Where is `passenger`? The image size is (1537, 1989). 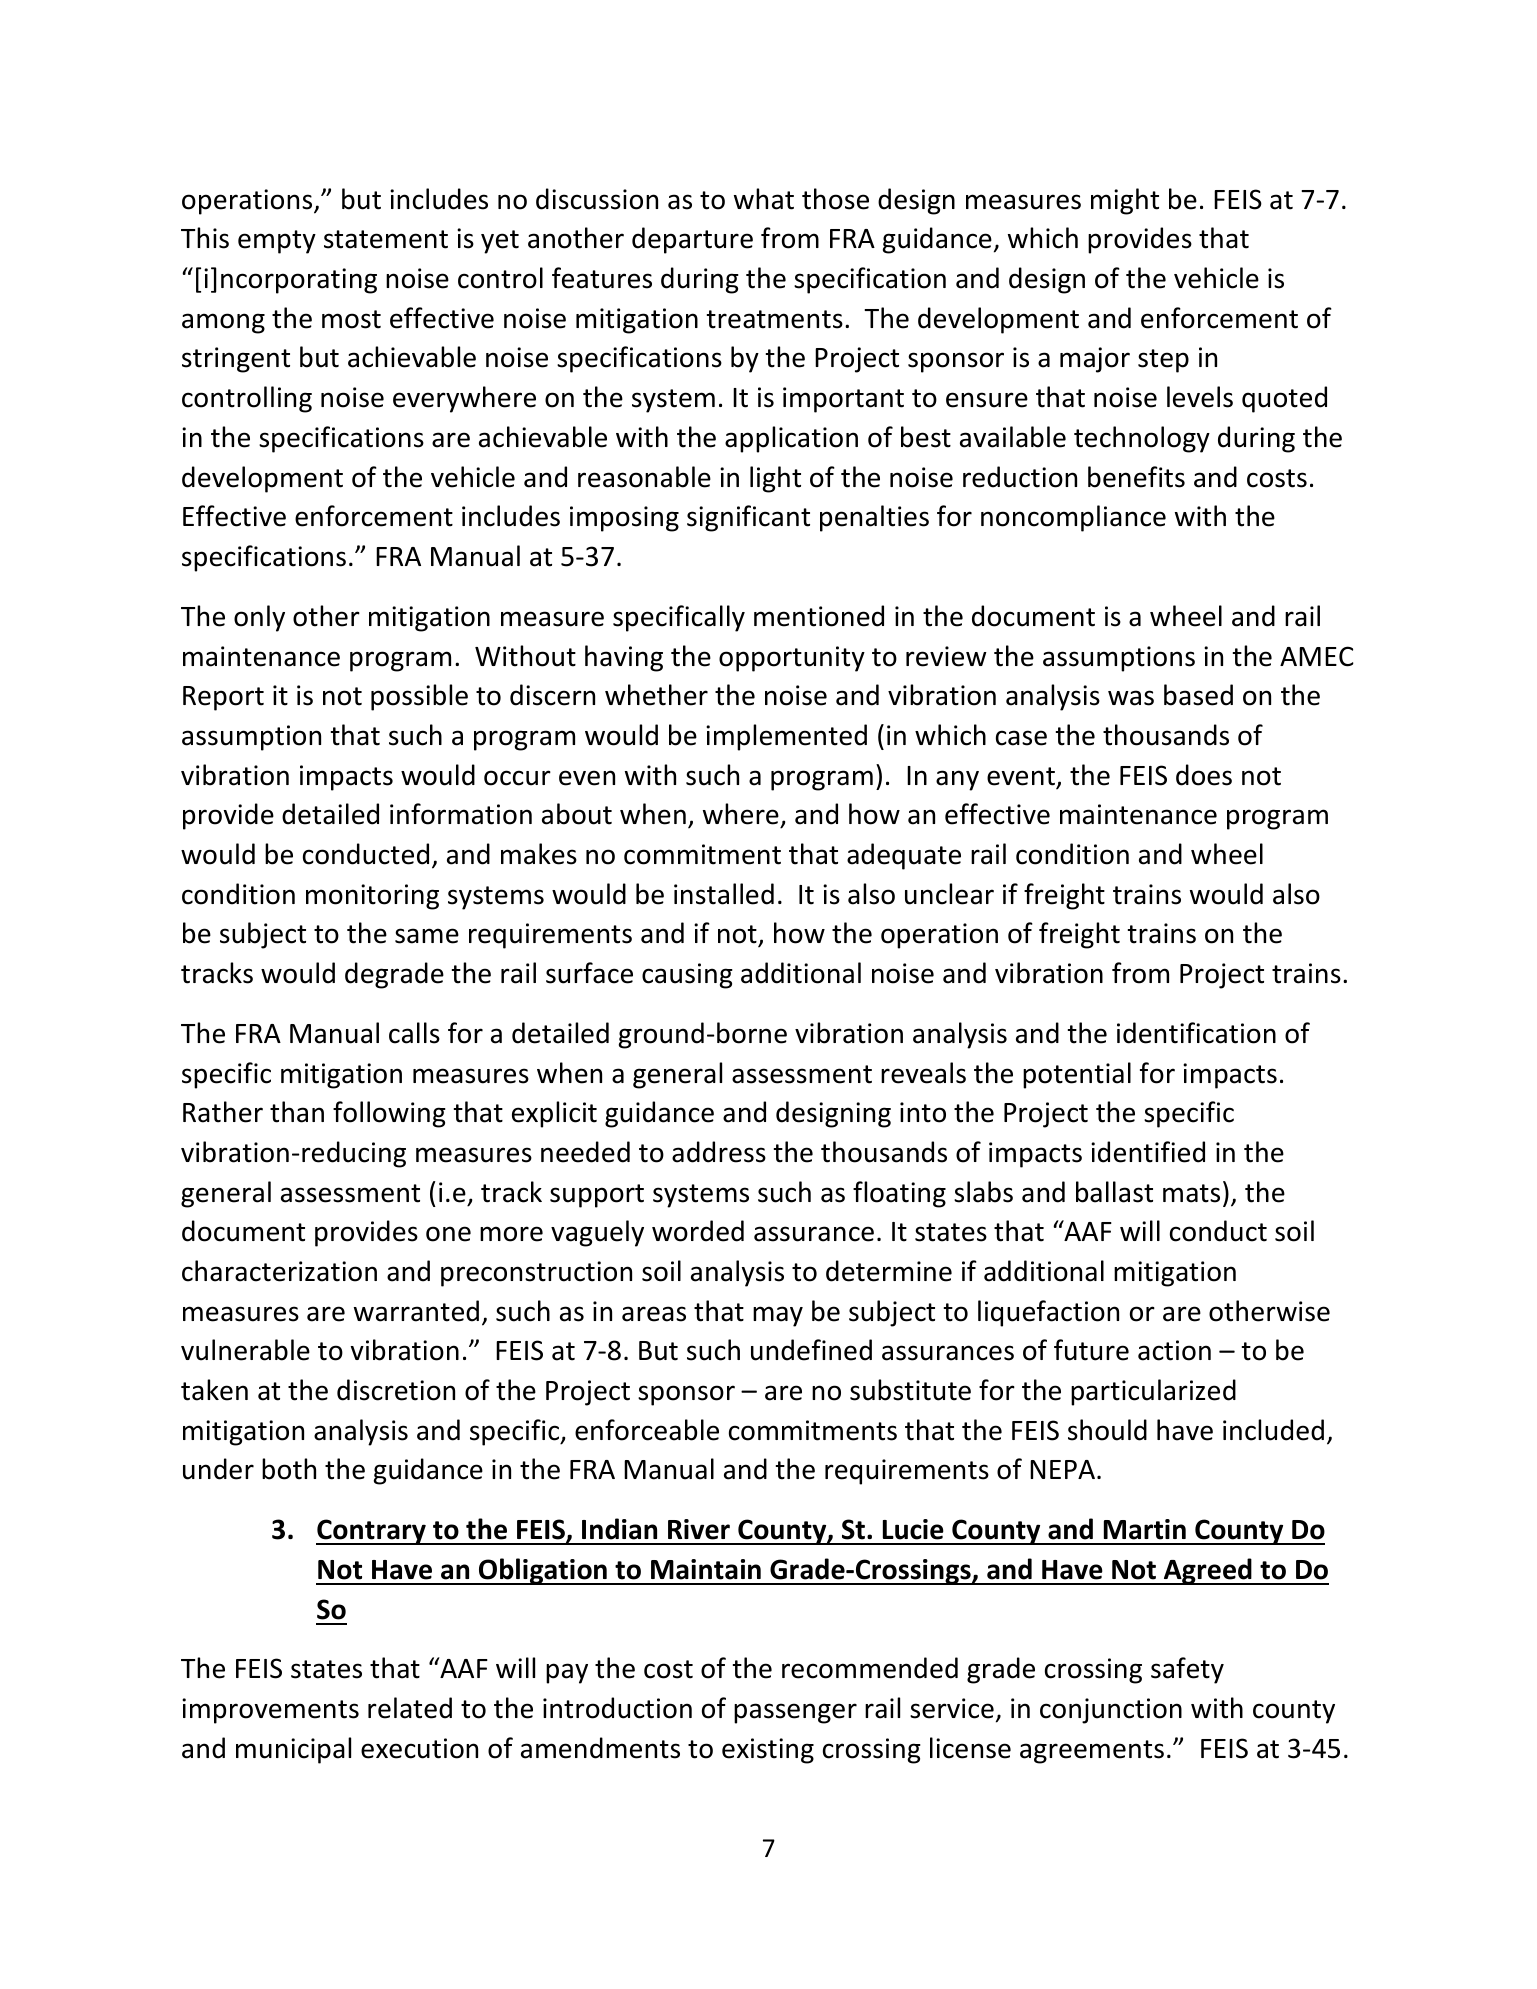
passenger is located at coordinates (795, 1713).
